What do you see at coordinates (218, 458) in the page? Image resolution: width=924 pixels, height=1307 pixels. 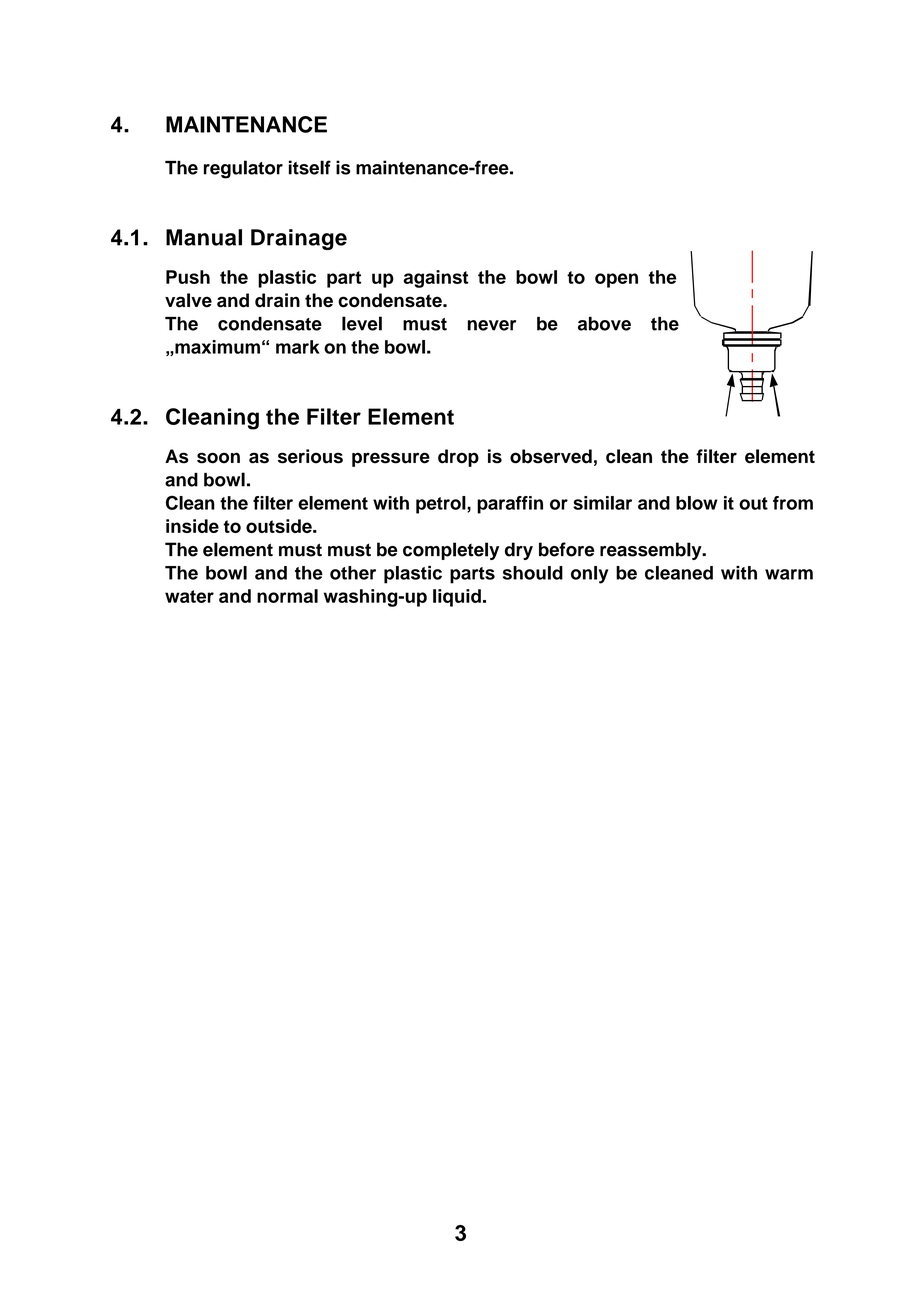 I see `soon` at bounding box center [218, 458].
